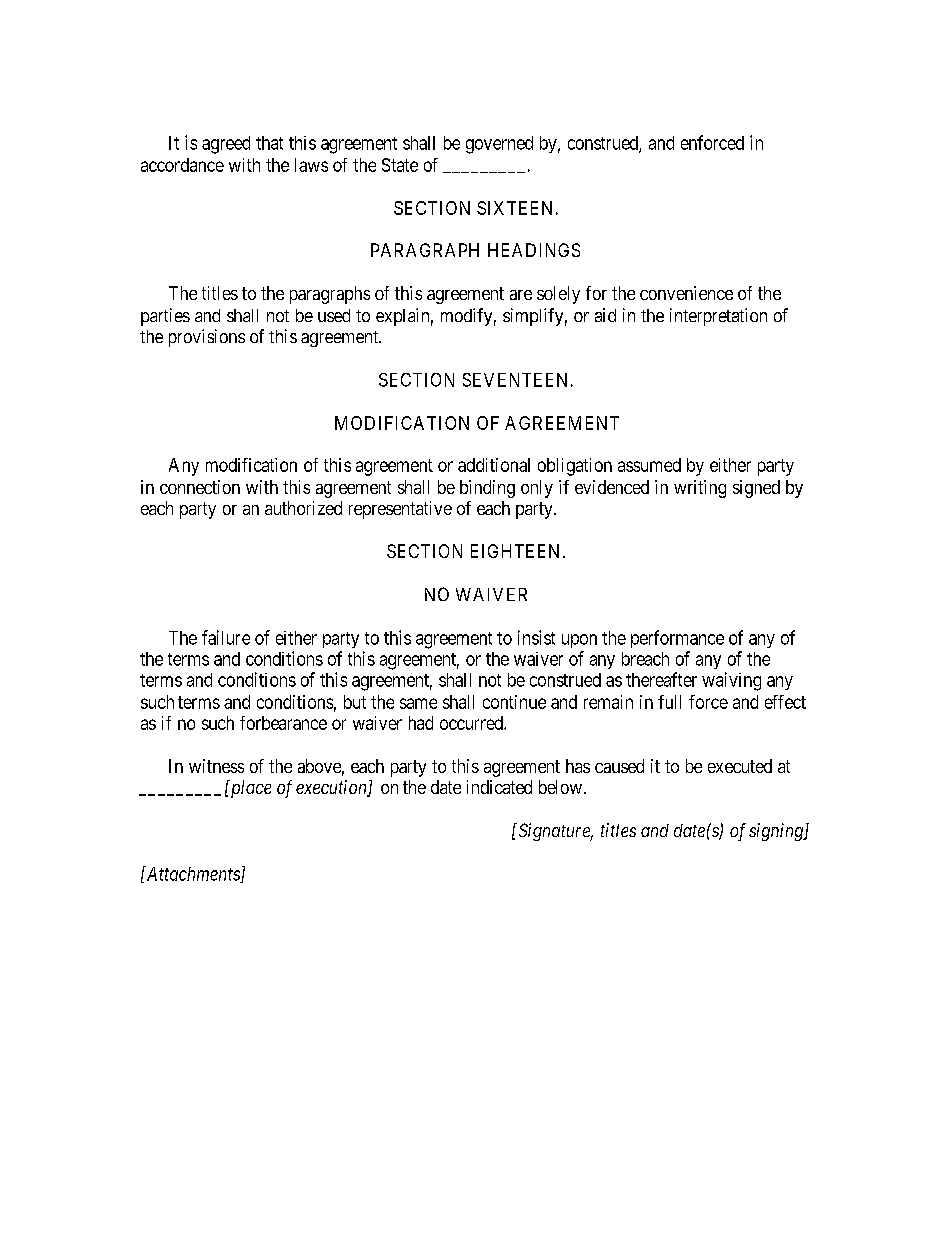 The image size is (952, 1233). What do you see at coordinates (514, 208) in the screenshot?
I see `SIXTEEN` at bounding box center [514, 208].
